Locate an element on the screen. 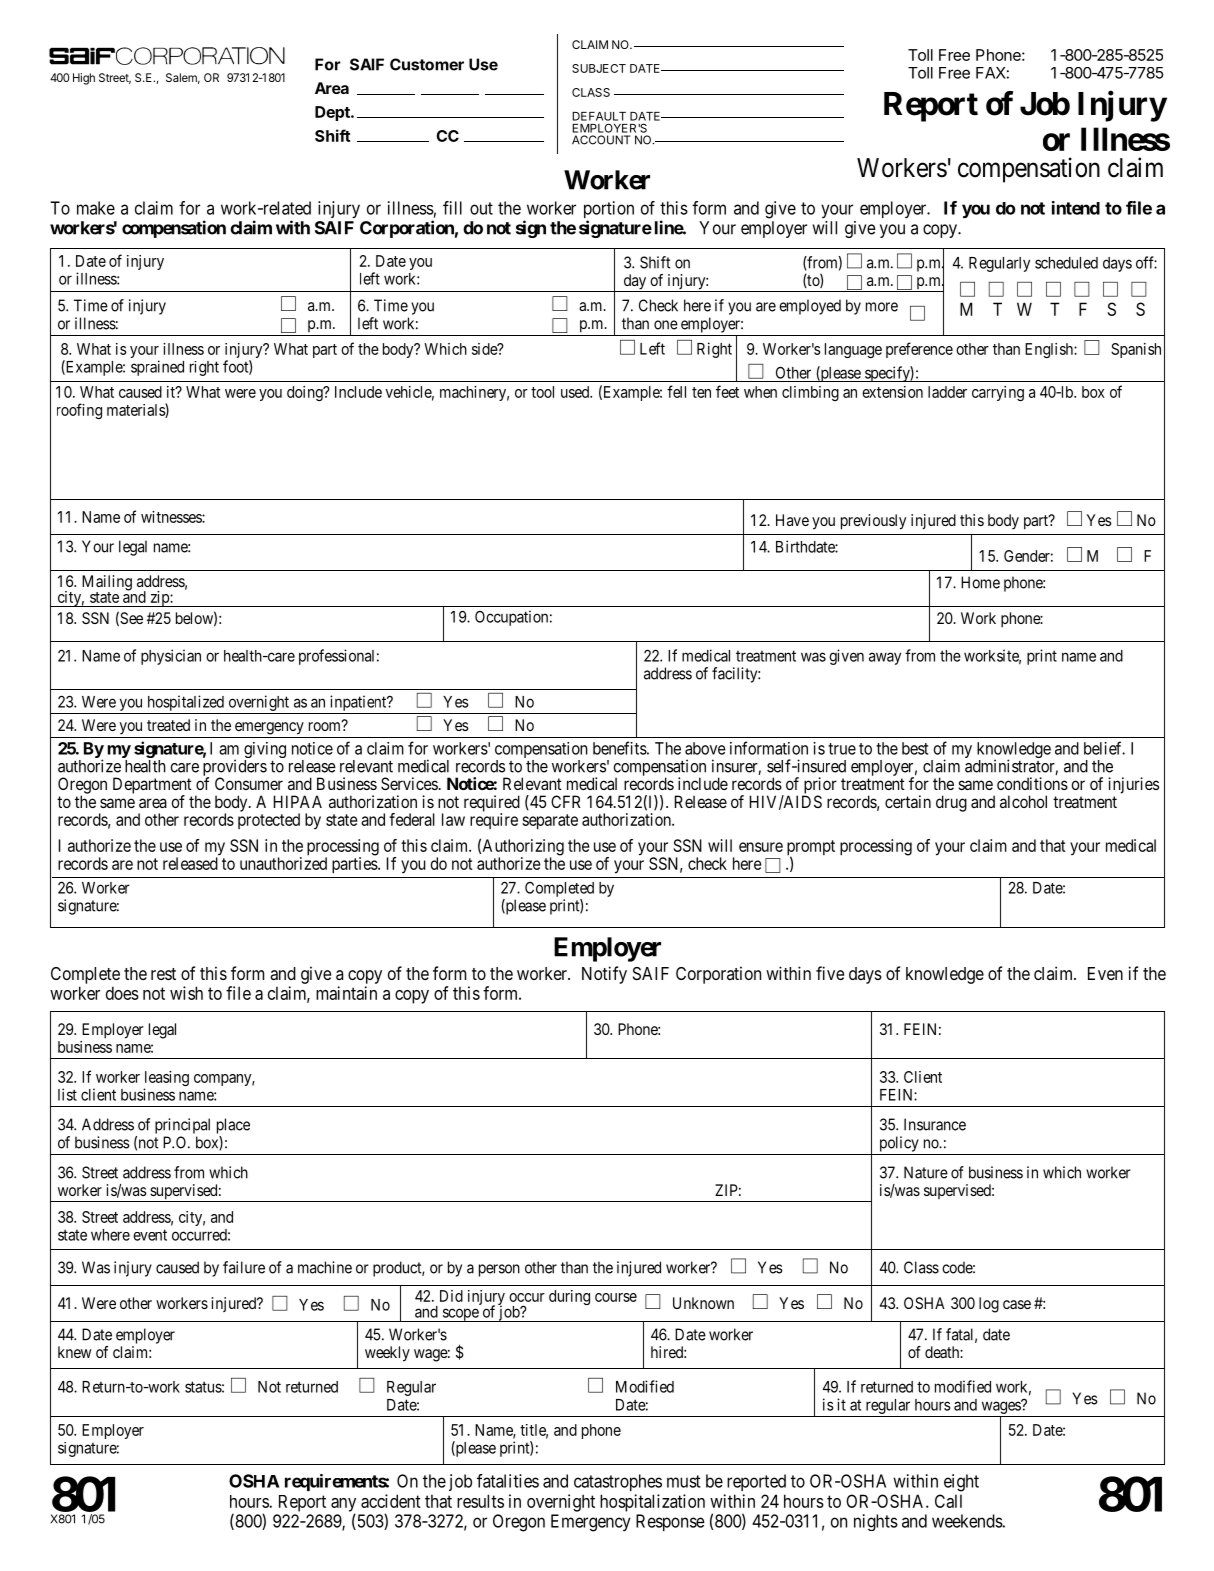 This screenshot has height=1571, width=1214. alcohol is located at coordinates (1023, 801).
